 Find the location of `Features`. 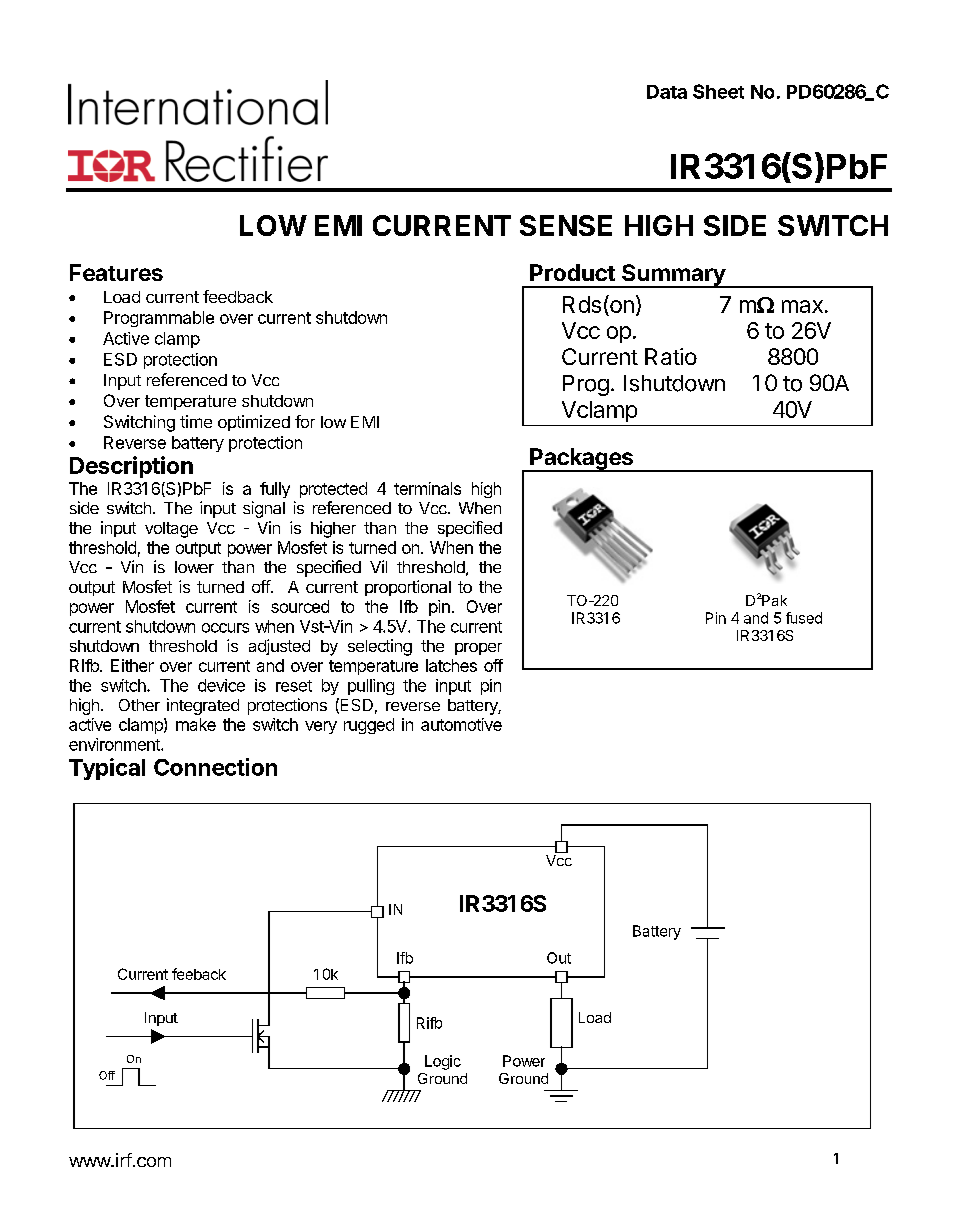

Features is located at coordinates (116, 272).
